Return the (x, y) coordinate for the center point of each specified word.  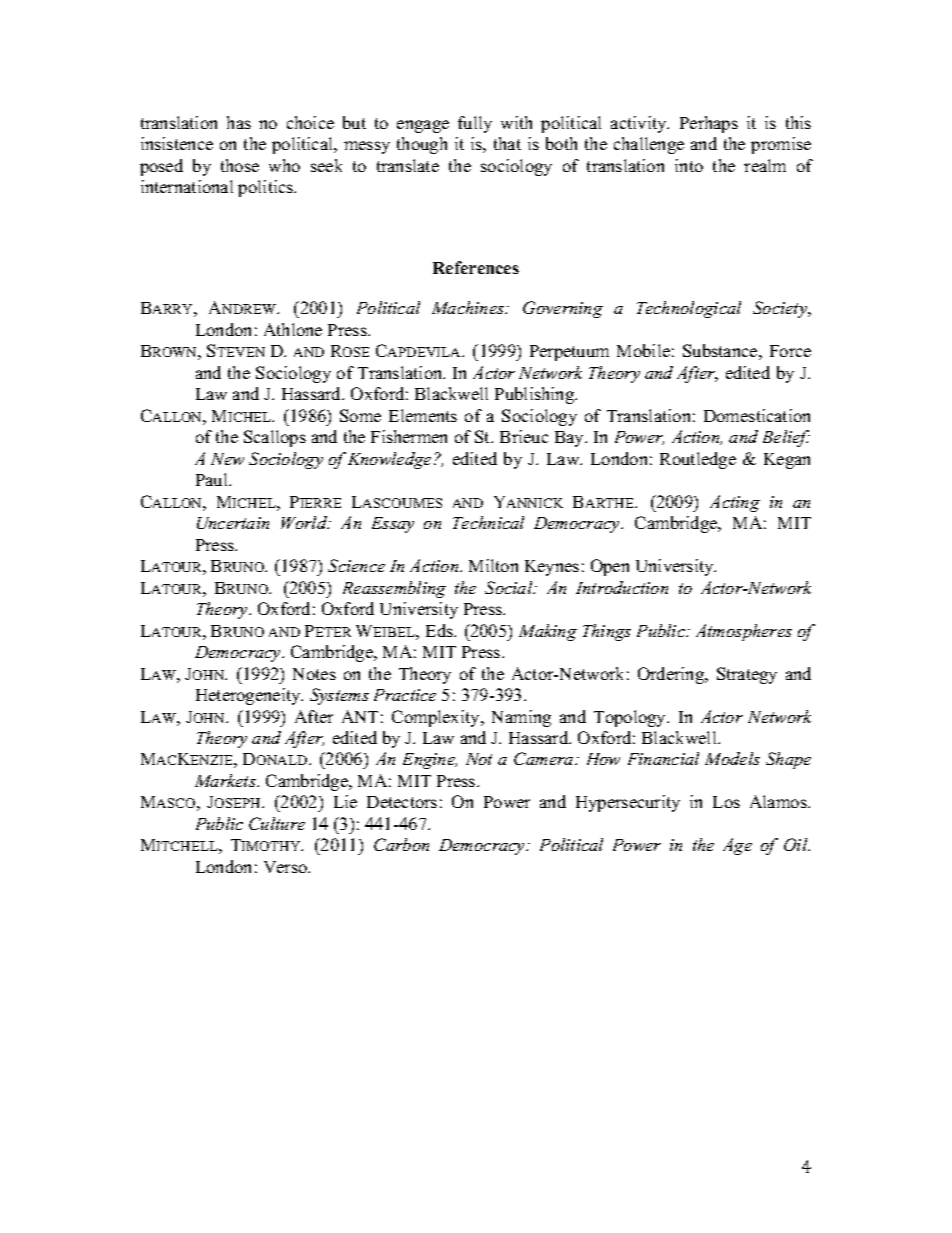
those (240, 165)
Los (726, 802)
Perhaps (709, 124)
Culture (277, 823)
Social (510, 587)
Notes (314, 674)
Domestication (757, 415)
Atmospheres (744, 632)
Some (360, 415)
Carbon (401, 844)
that (507, 143)
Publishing (536, 395)
